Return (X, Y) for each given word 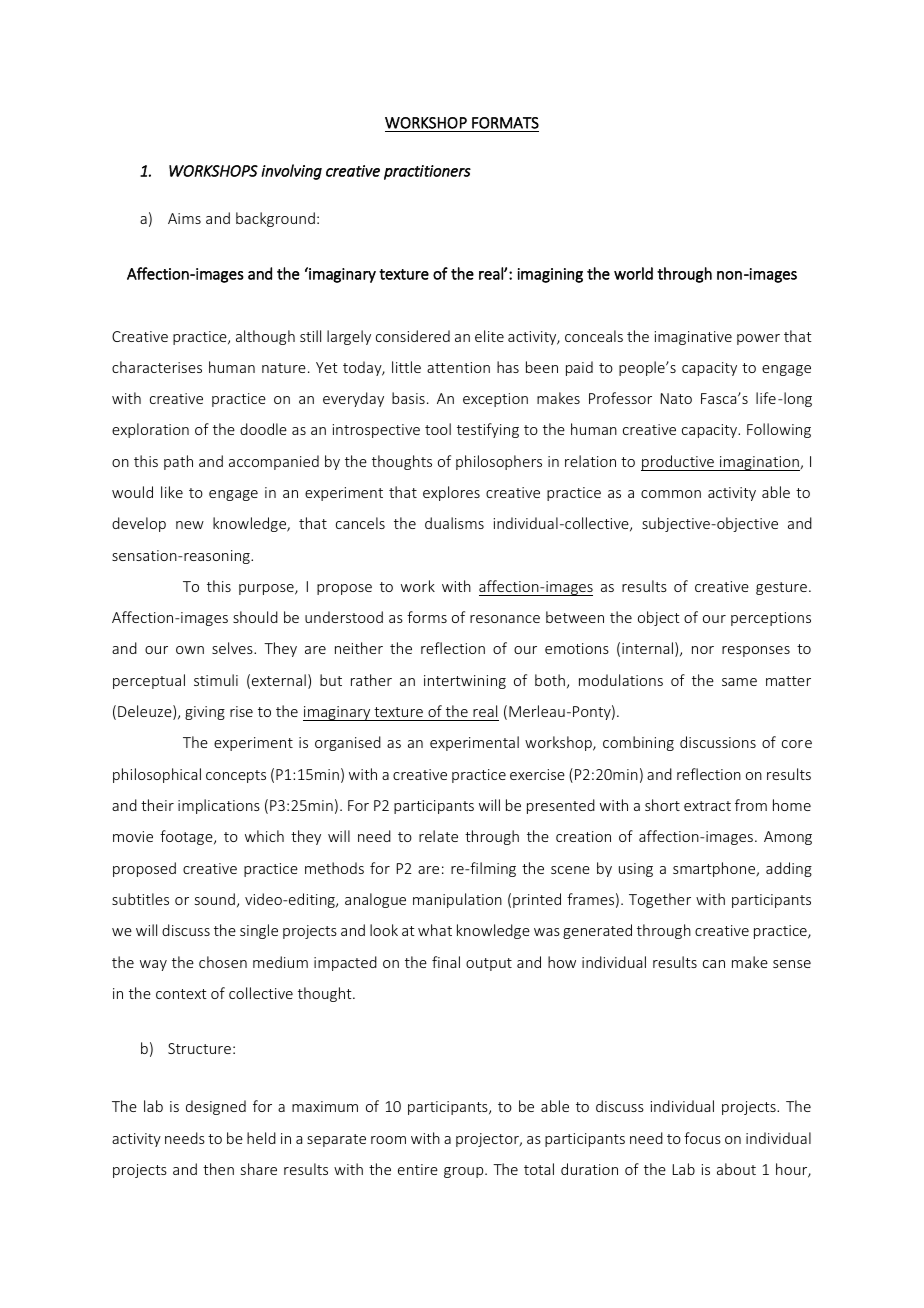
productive (678, 463)
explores (451, 493)
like (172, 492)
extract (707, 806)
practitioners (427, 172)
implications (219, 806)
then (218, 1169)
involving (291, 172)
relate (438, 836)
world (633, 273)
